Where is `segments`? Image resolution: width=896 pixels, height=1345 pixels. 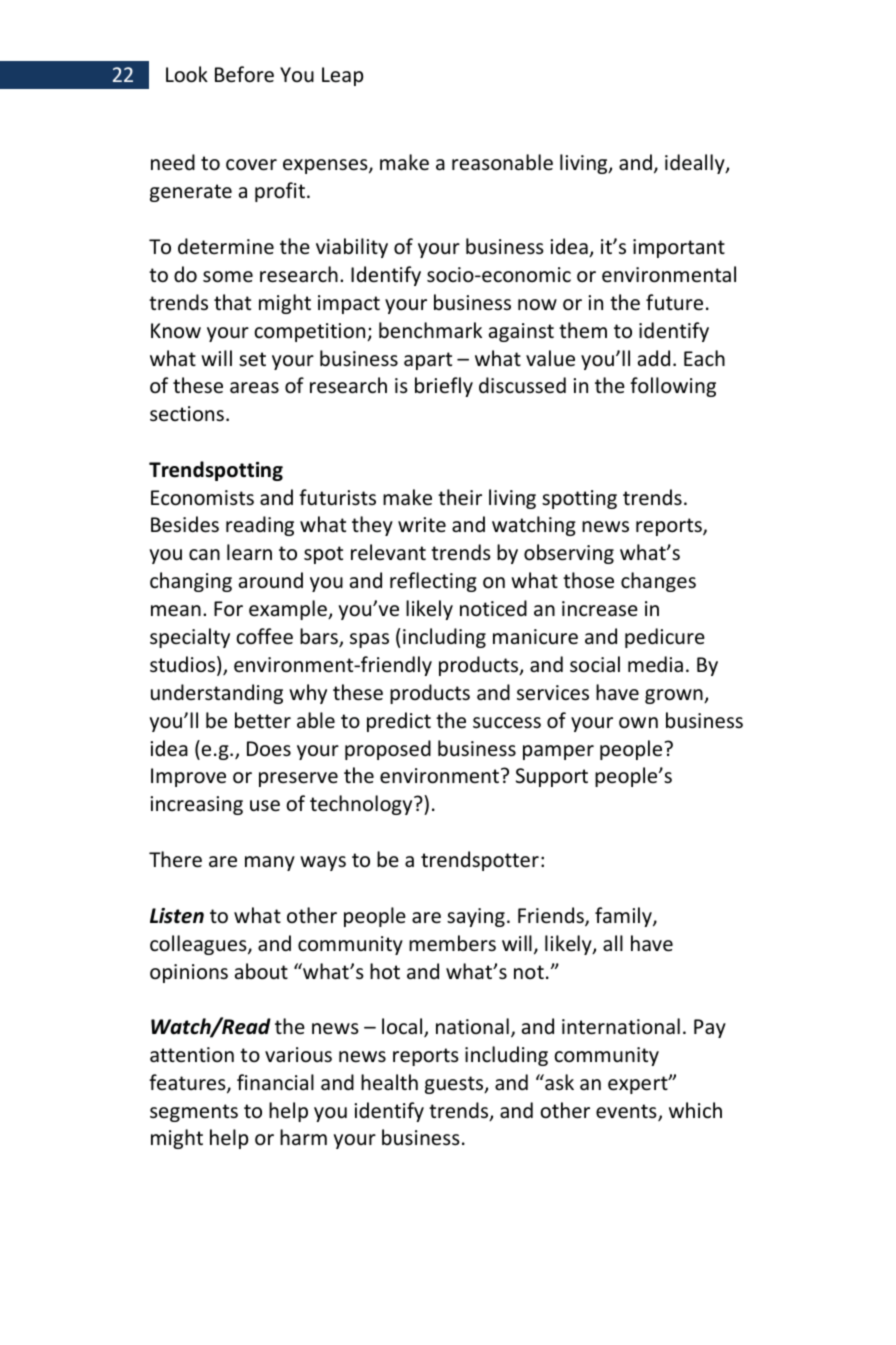 segments is located at coordinates (194, 1113).
